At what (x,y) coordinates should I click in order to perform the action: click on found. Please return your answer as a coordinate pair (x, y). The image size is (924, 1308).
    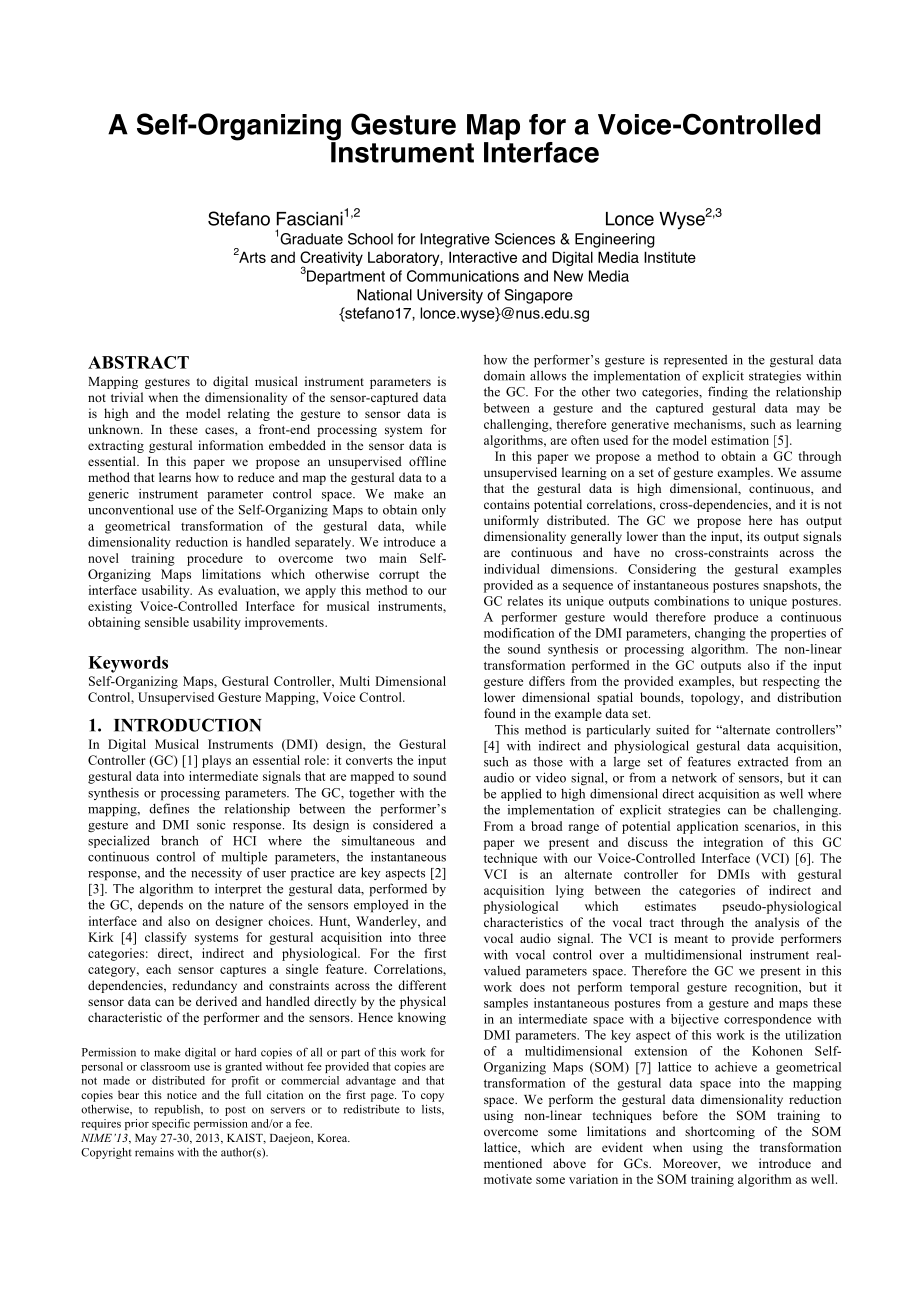
    Looking at the image, I should click on (500, 713).
